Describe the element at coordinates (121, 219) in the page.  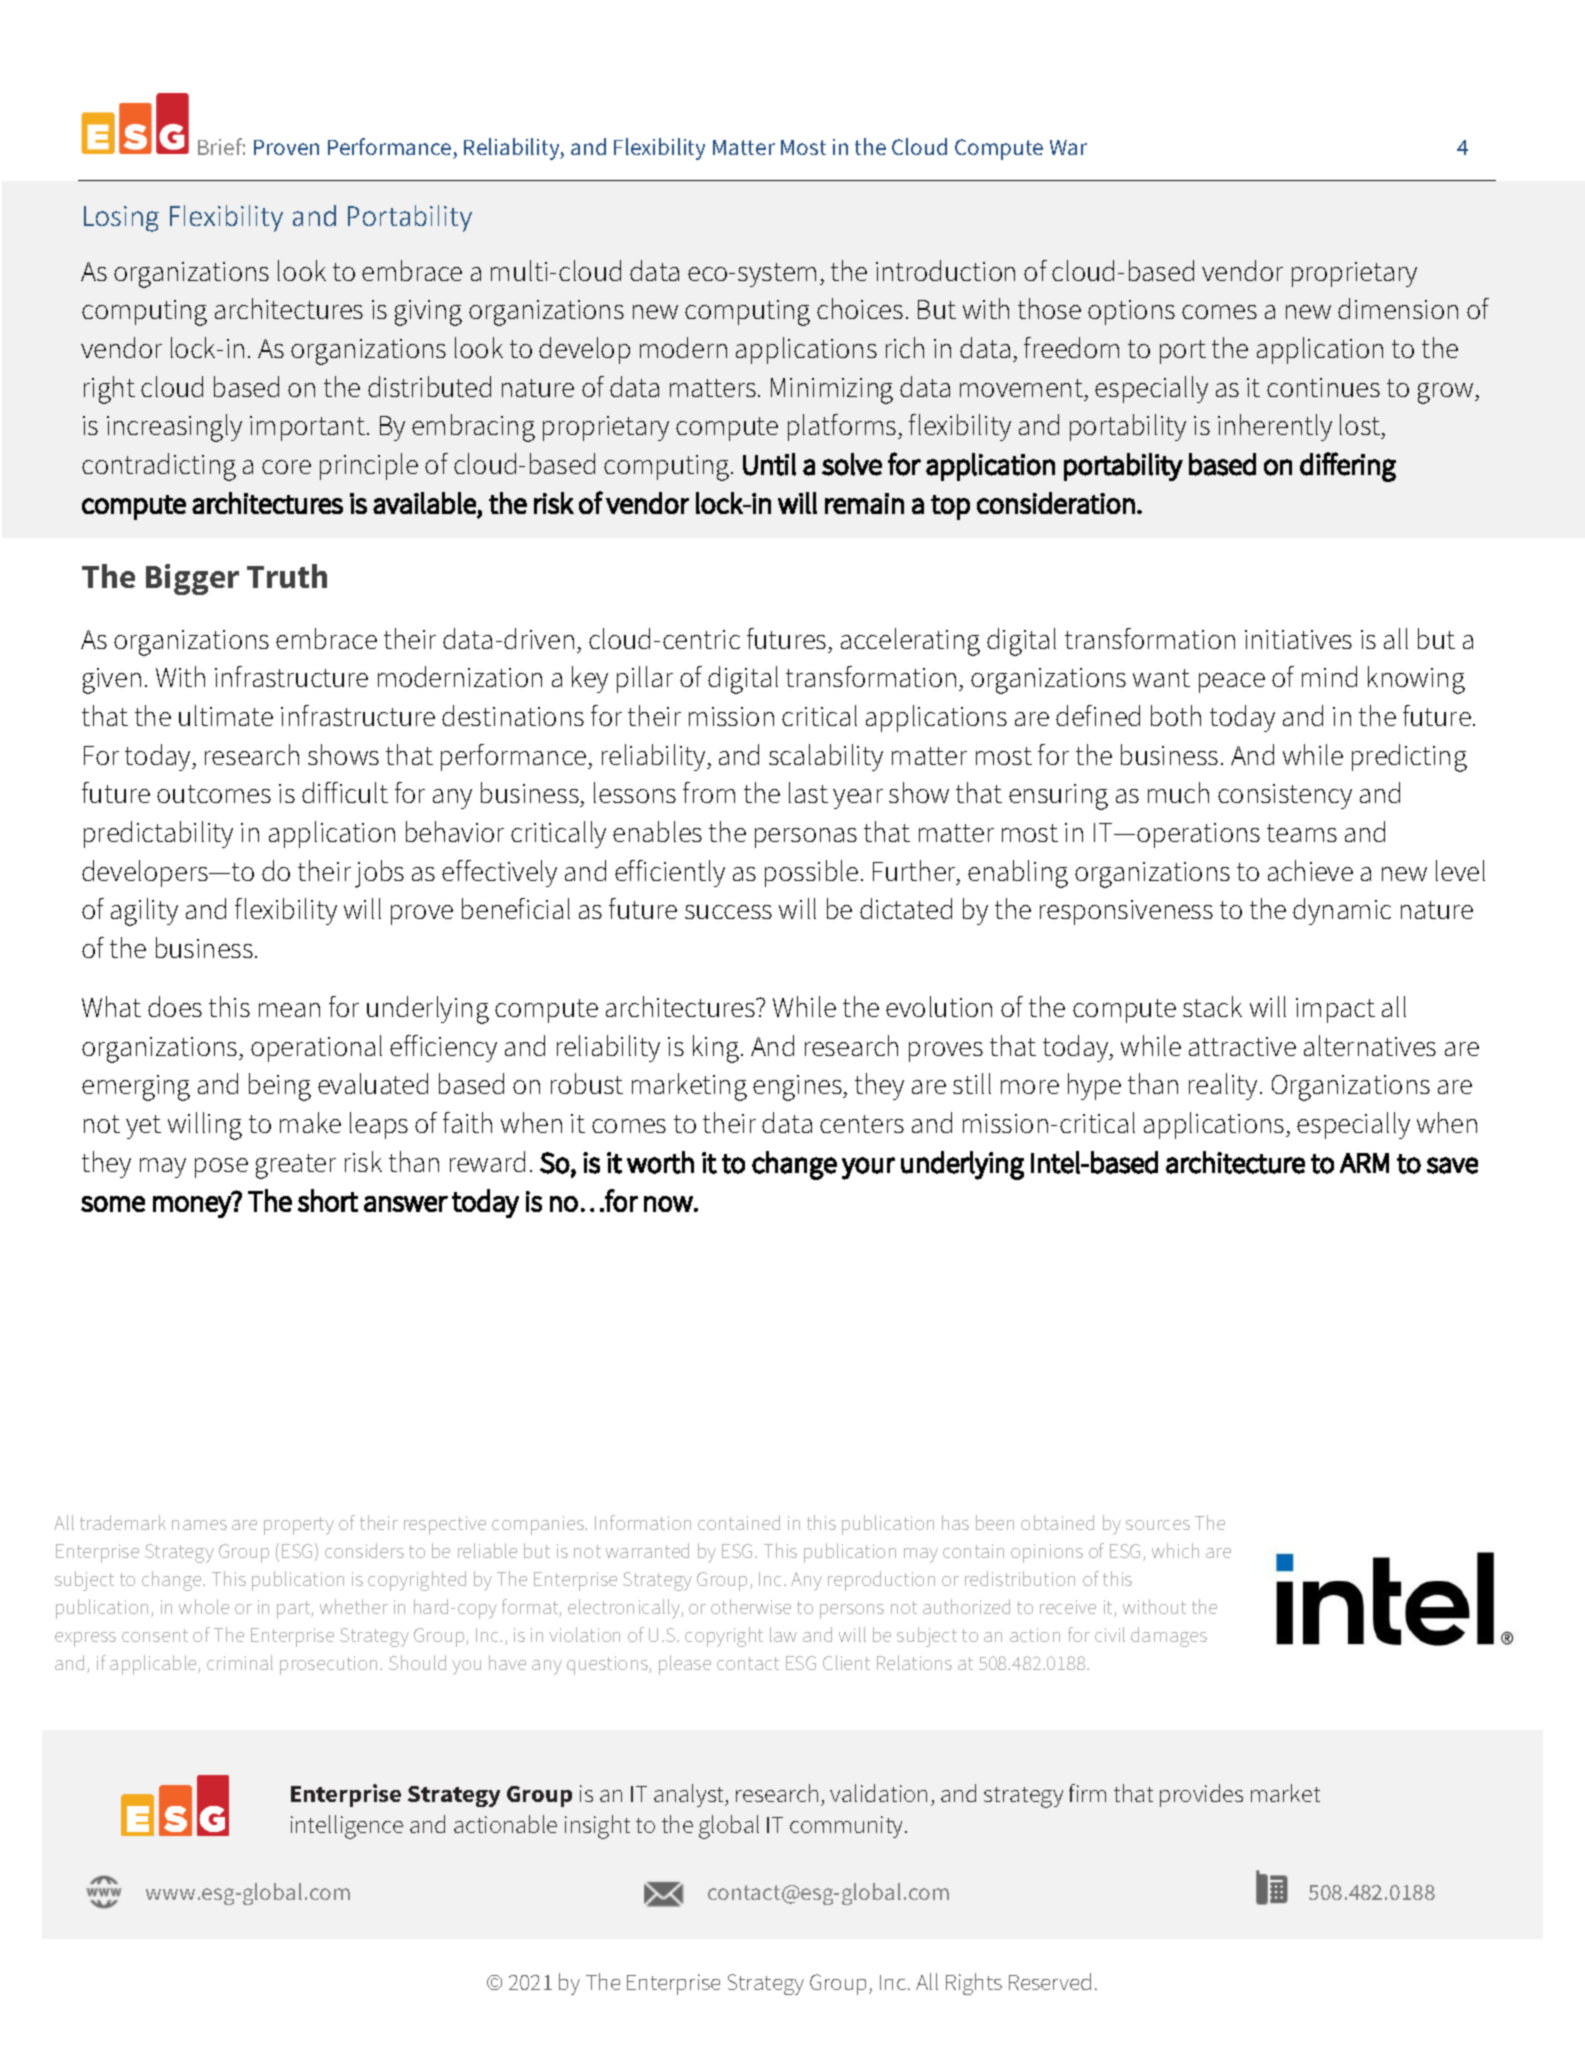
I see `Losing` at that location.
